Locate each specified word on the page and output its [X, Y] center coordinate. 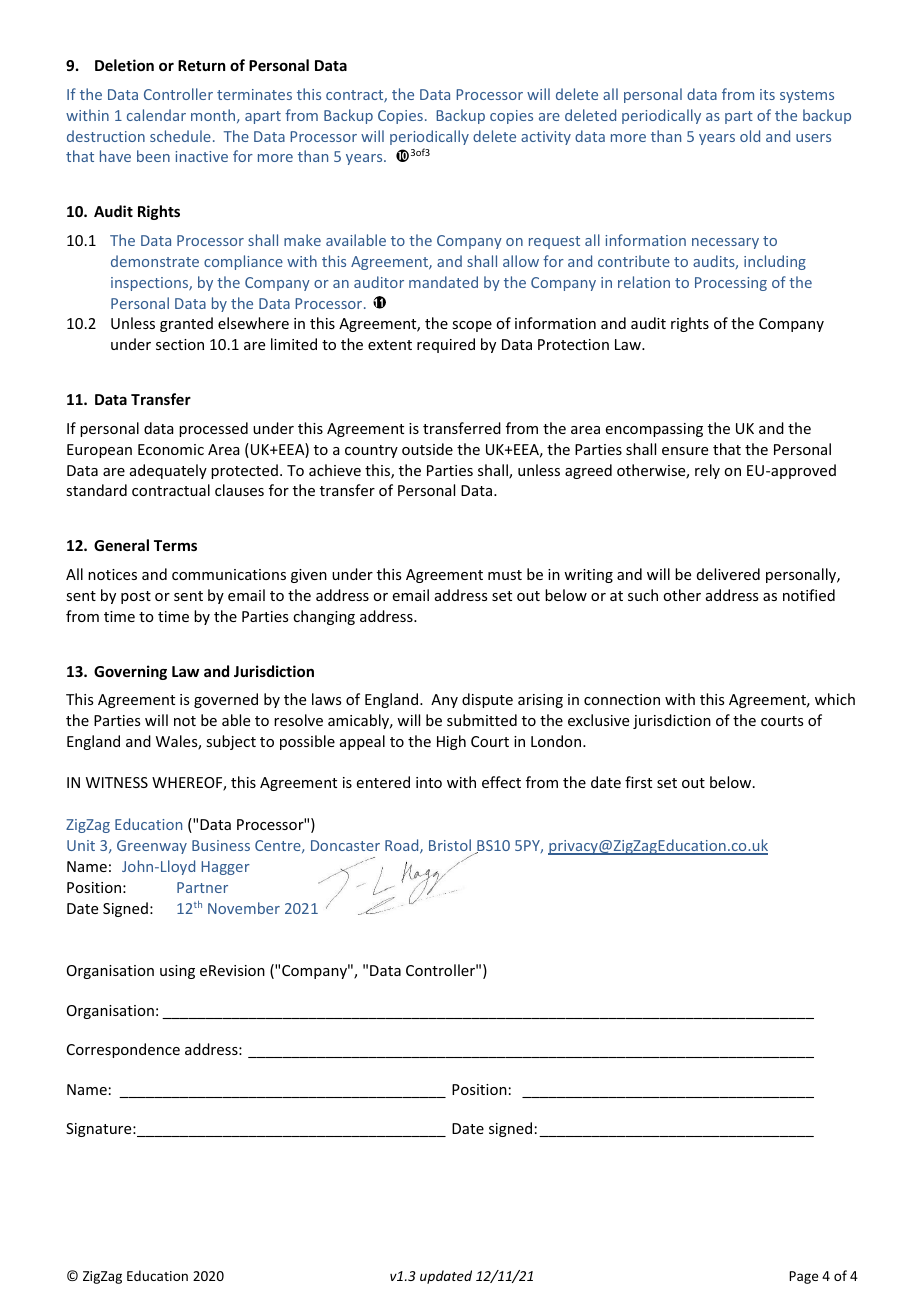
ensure [685, 451]
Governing [130, 672]
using [177, 972]
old [750, 136]
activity [546, 138]
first [638, 782]
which [835, 699]
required [446, 345]
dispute [487, 700]
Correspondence [123, 1050]
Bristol [450, 845]
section [180, 344]
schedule [180, 136]
